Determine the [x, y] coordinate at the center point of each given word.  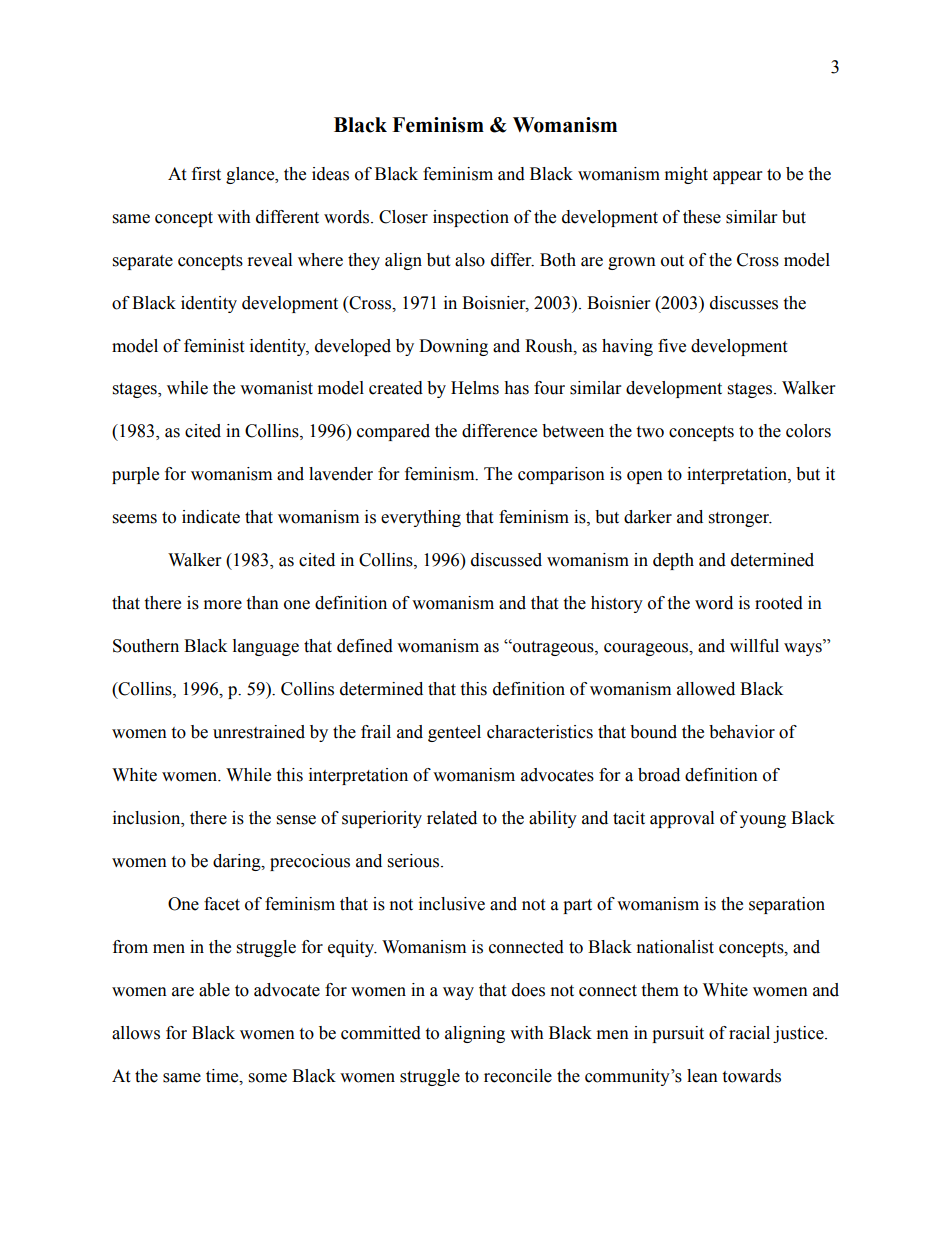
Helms [475, 388]
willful [754, 646]
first [206, 174]
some [268, 1078]
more [223, 605]
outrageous [553, 648]
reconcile [518, 1076]
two [650, 432]
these [702, 217]
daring [238, 862]
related [452, 818]
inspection [471, 218]
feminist [214, 346]
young [763, 821]
